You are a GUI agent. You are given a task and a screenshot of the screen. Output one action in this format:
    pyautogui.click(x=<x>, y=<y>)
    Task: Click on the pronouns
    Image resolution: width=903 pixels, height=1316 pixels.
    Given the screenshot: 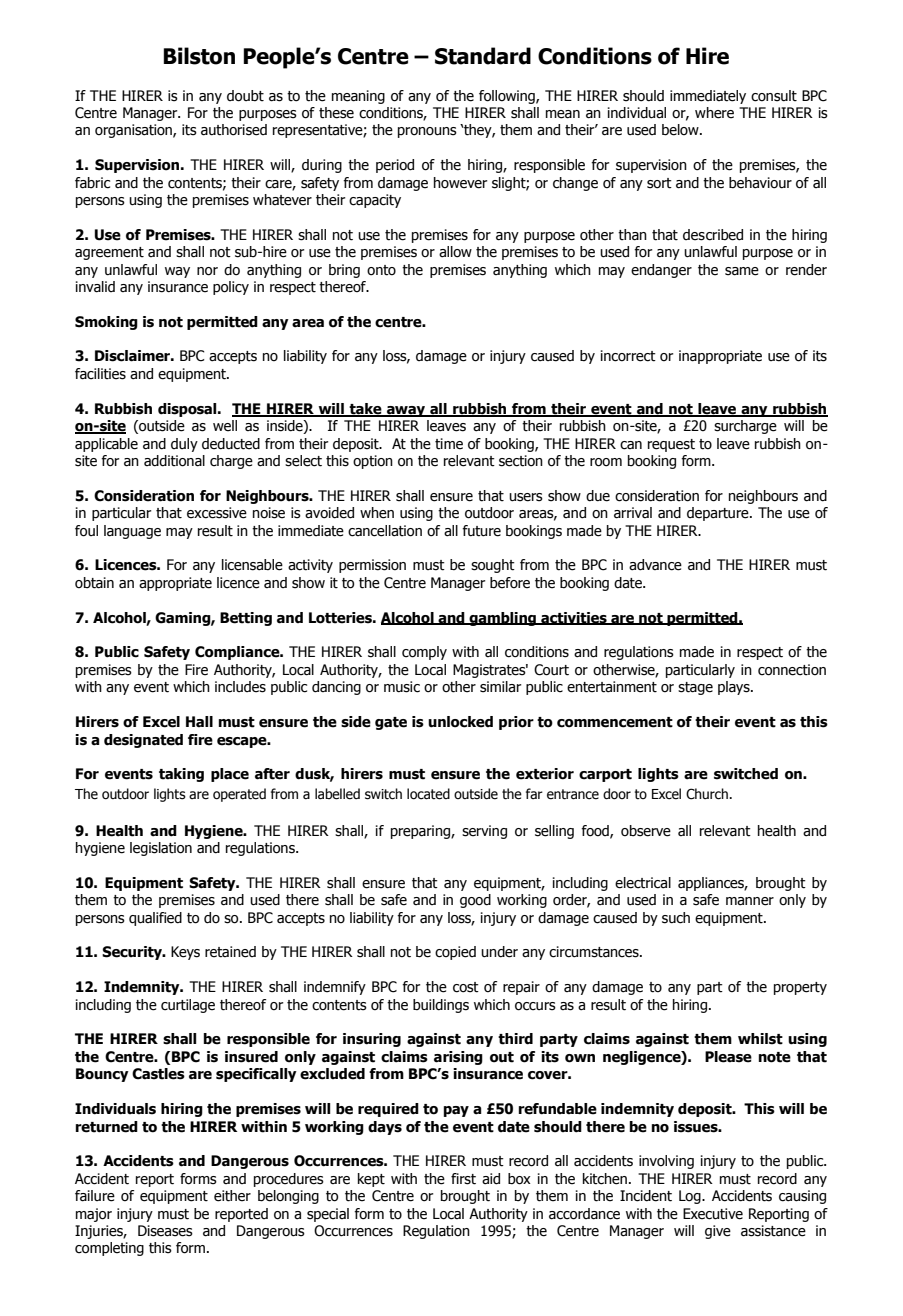 What is the action you would take?
    pyautogui.click(x=427, y=132)
